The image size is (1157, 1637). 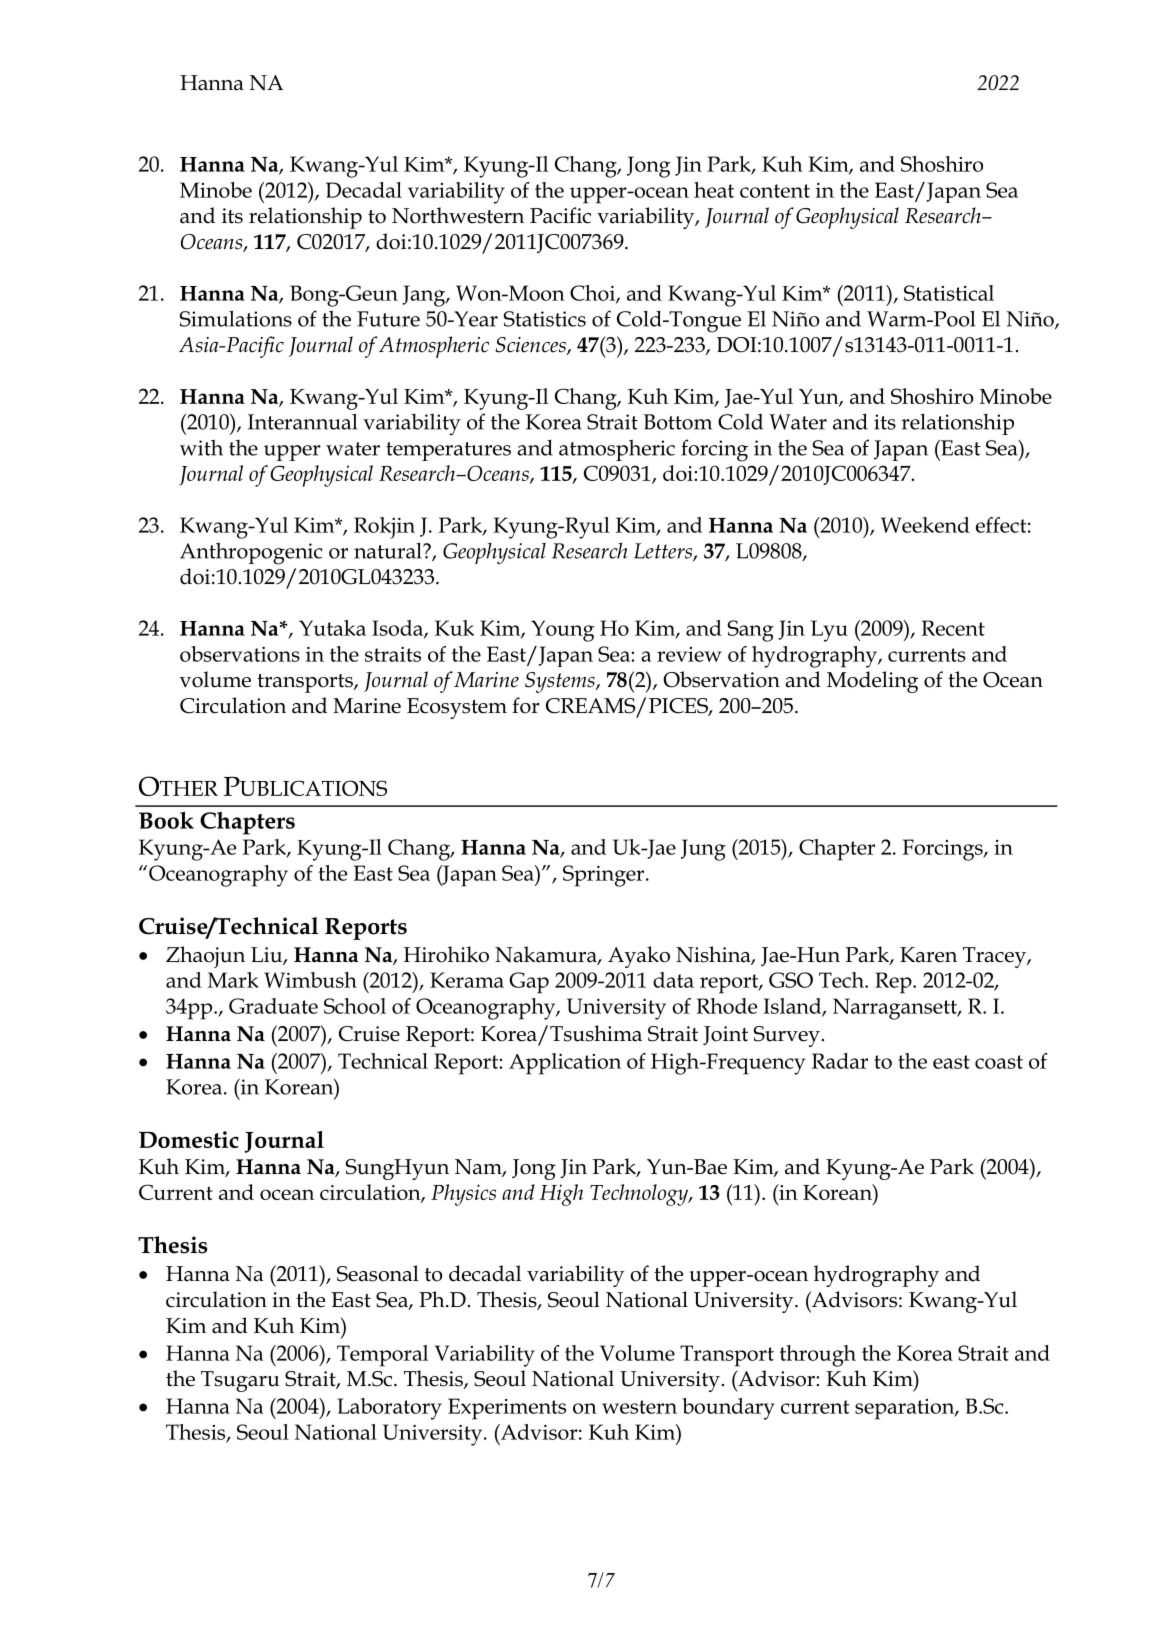 What do you see at coordinates (382, 1356) in the document?
I see `Temporal` at bounding box center [382, 1356].
